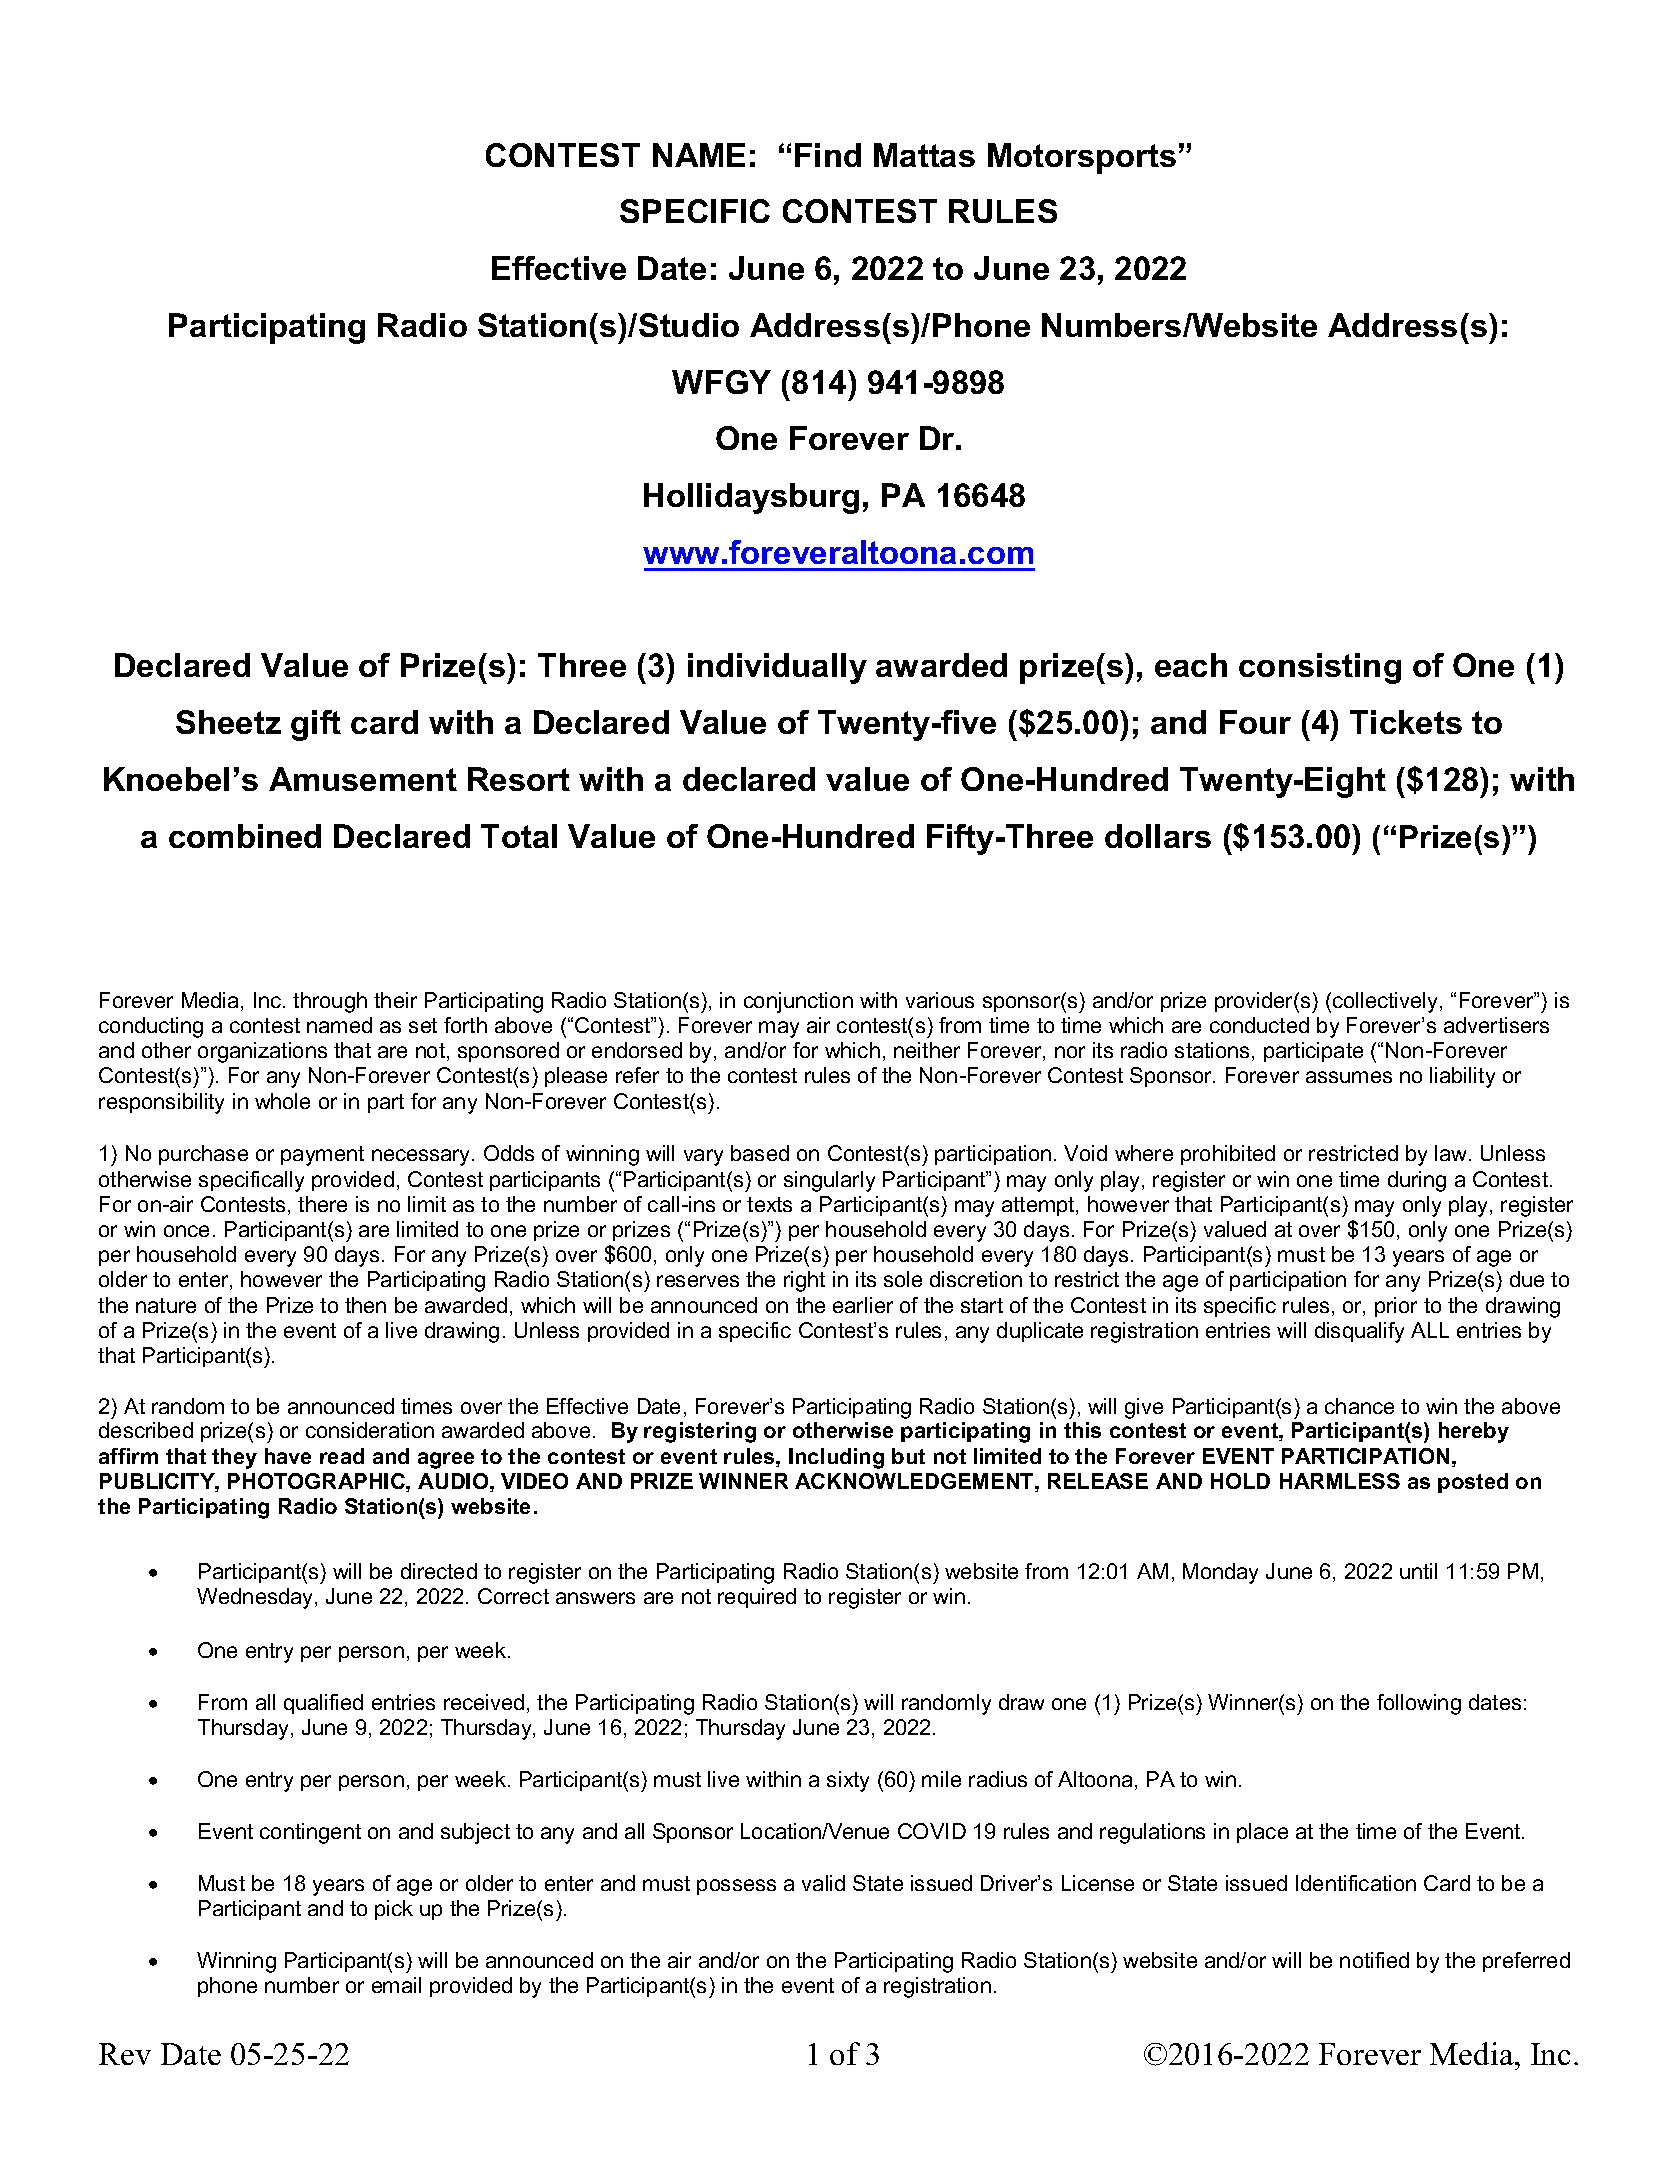  I want to click on combined, so click(245, 836).
